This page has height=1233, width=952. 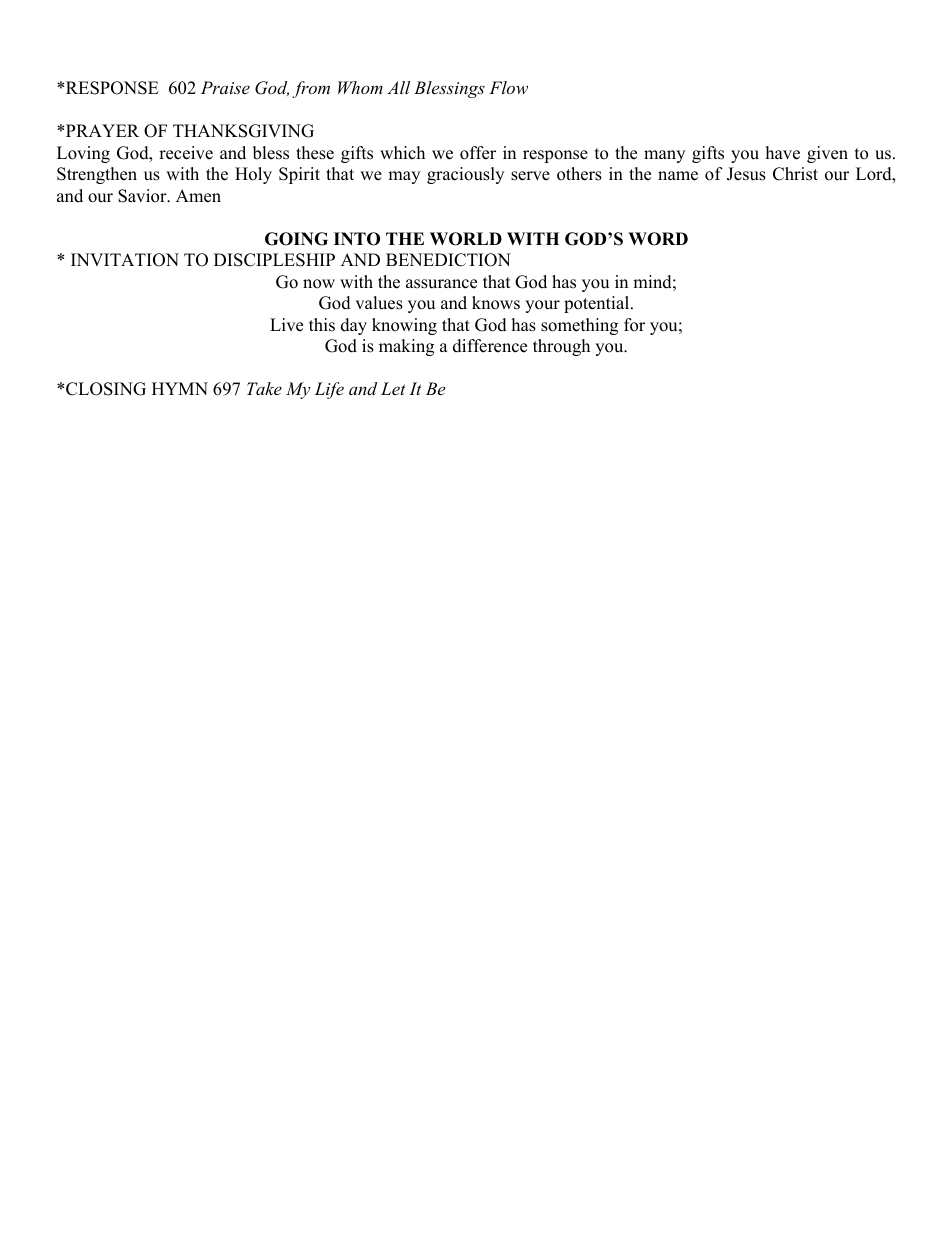 I want to click on Praise, so click(x=225, y=87).
